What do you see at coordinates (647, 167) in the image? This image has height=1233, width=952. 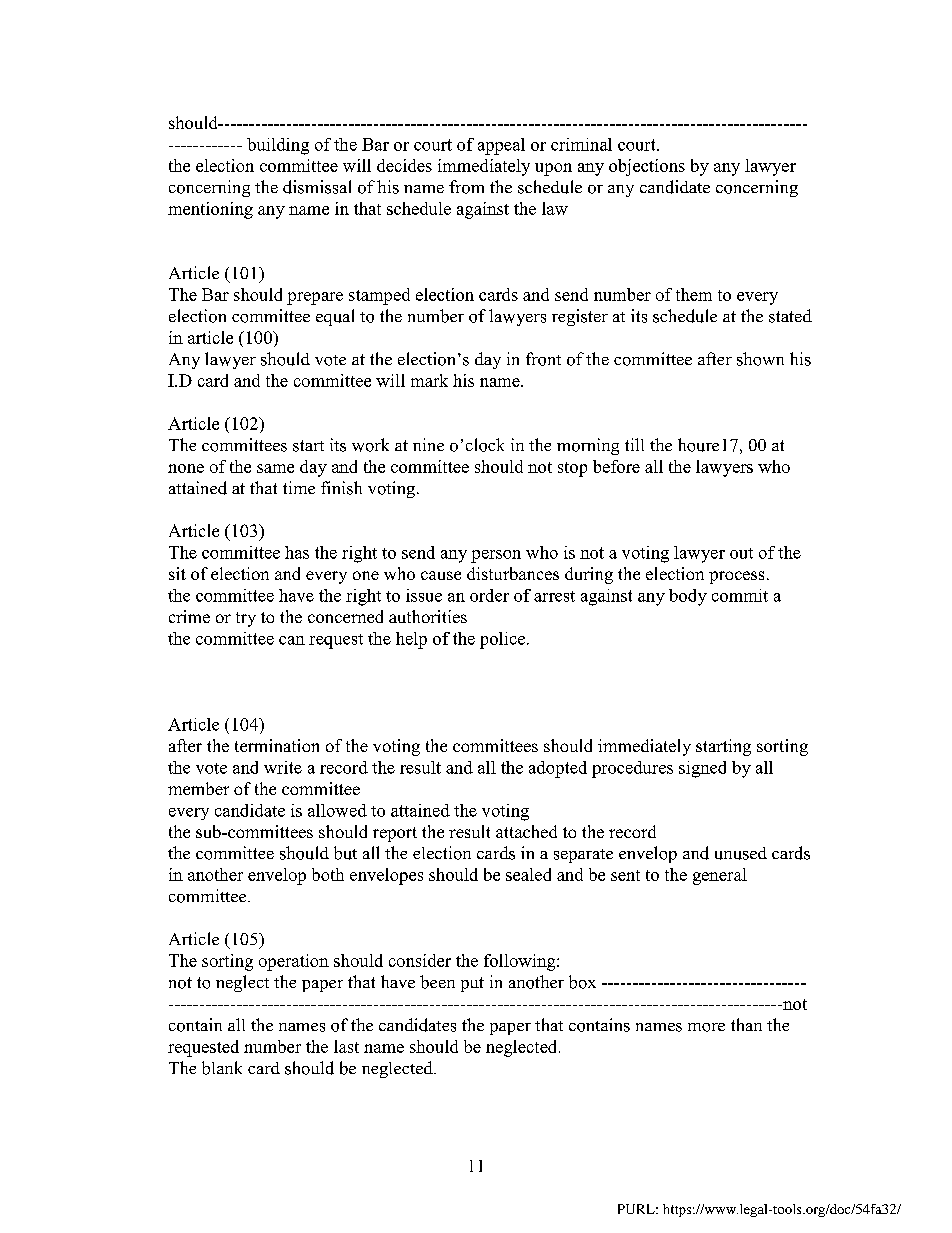 I see `objections` at bounding box center [647, 167].
